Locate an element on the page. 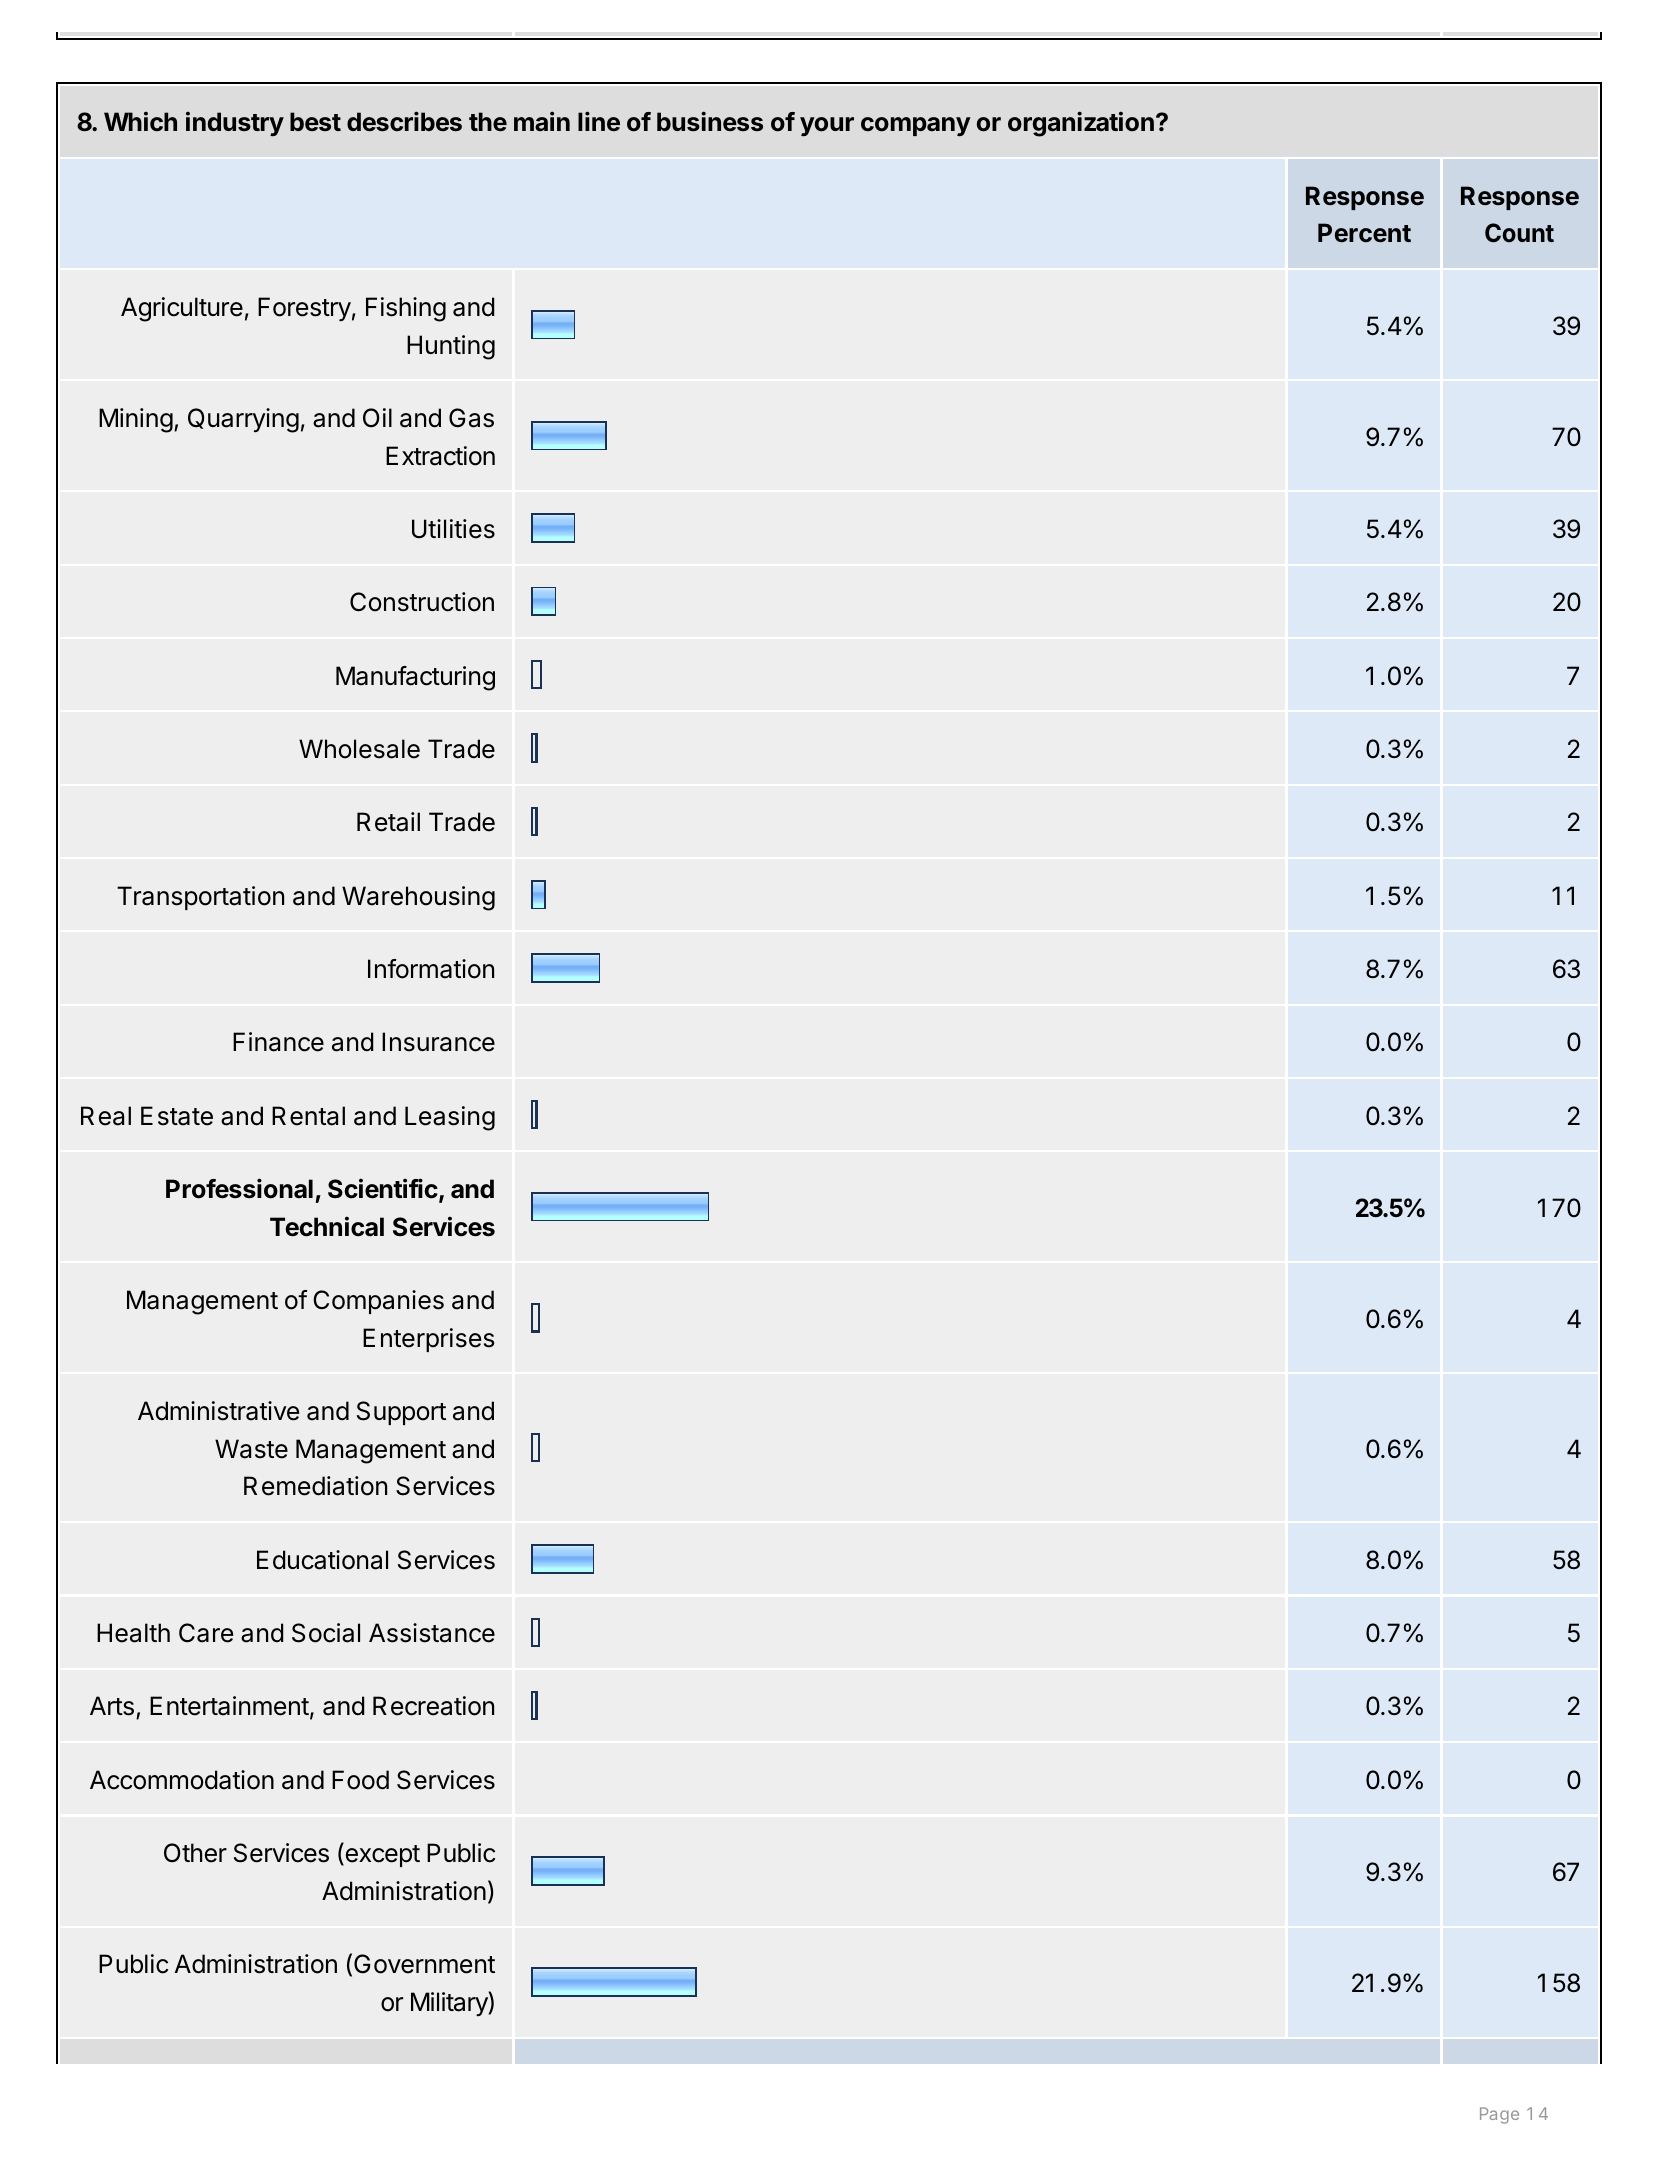  Waste is located at coordinates (251, 1449).
